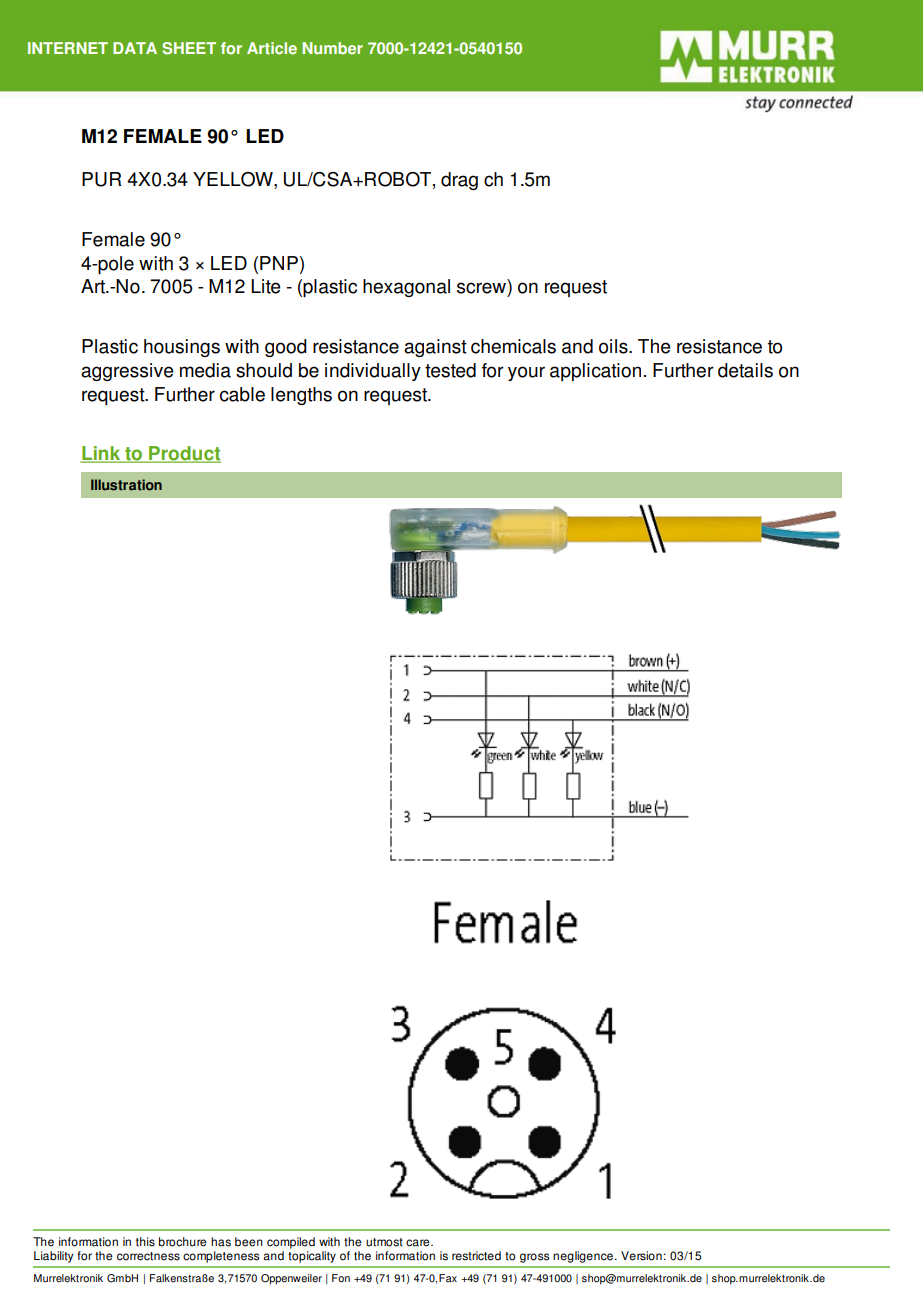  What do you see at coordinates (459, 181) in the document?
I see `drag` at bounding box center [459, 181].
